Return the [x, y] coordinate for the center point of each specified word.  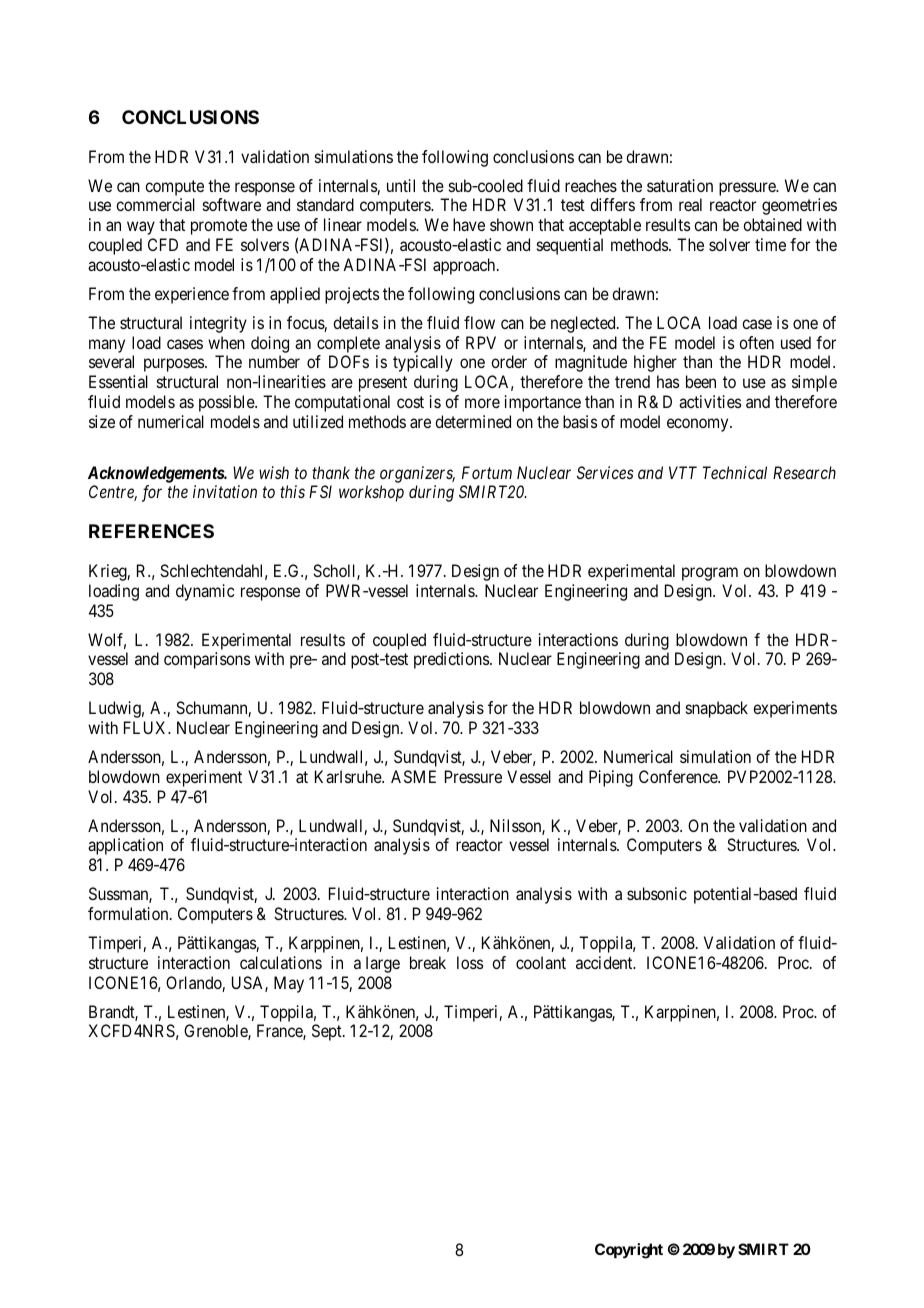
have [469, 224]
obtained [772, 224]
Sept [328, 1032]
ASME [413, 776]
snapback [717, 709]
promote [219, 227]
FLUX [146, 727]
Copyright [629, 1251]
